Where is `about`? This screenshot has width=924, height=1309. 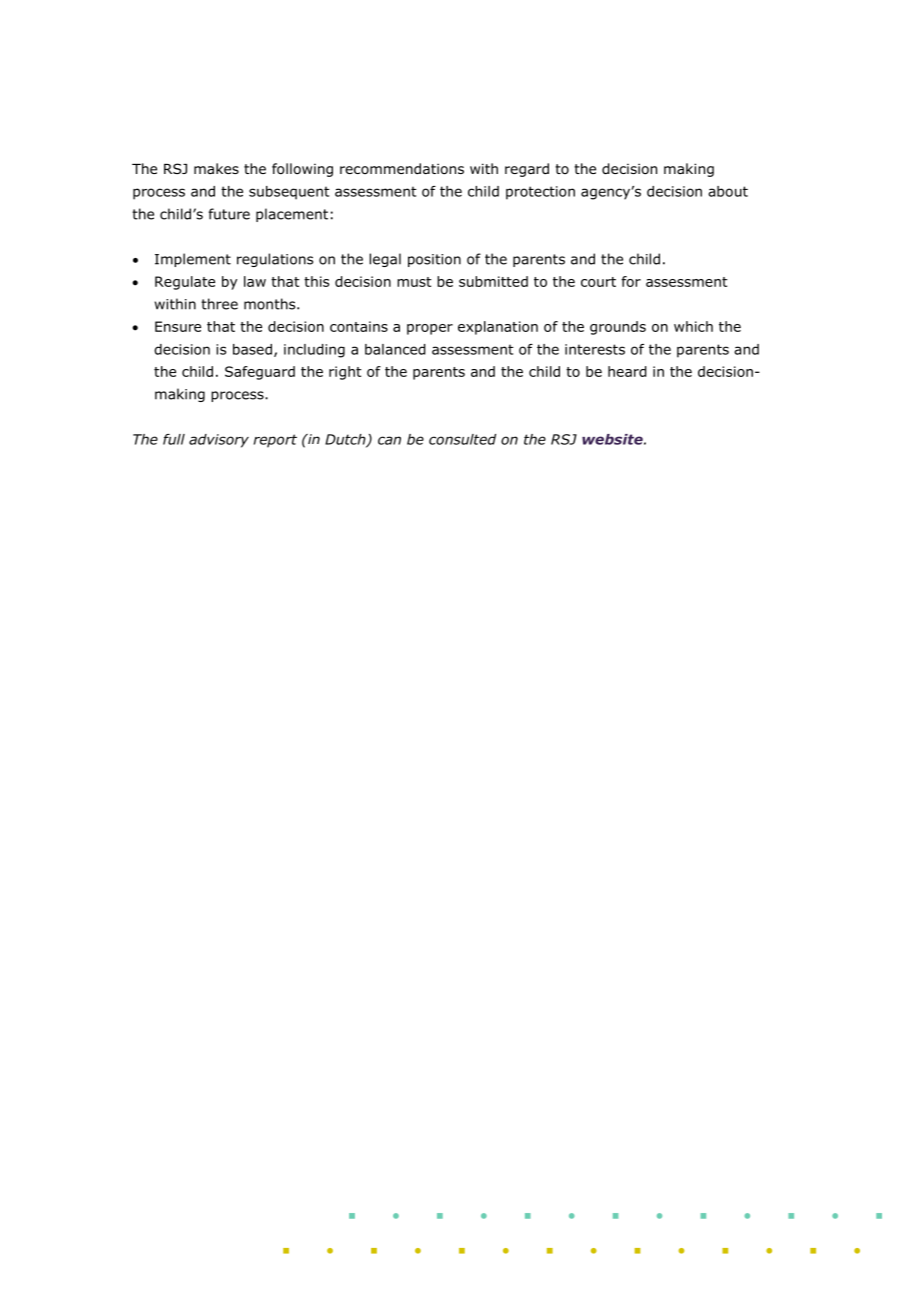
about is located at coordinates (728, 191).
